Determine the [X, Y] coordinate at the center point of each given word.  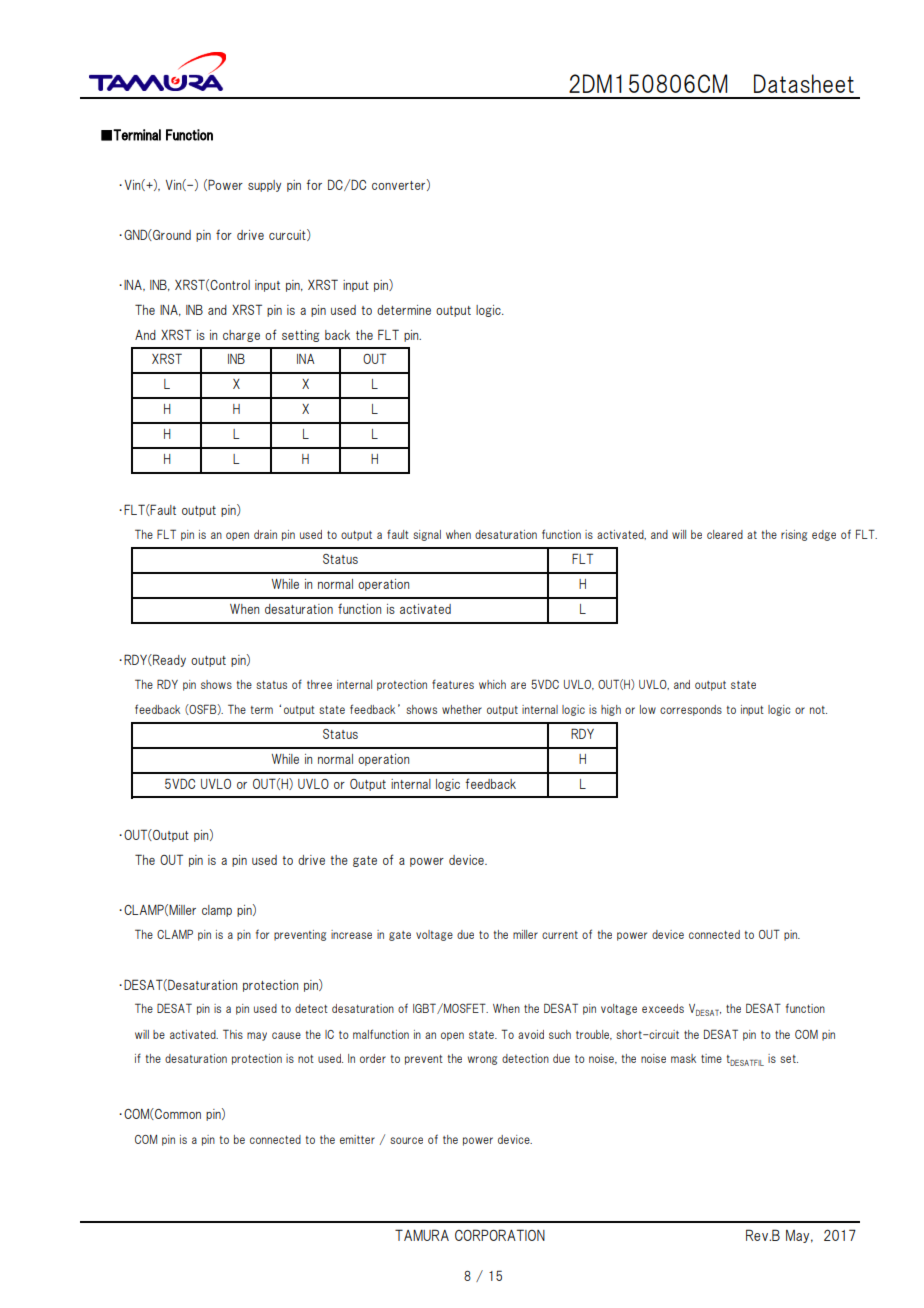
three [319, 684]
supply [264, 186]
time [711, 1058]
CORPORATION [500, 1235]
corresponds [691, 710]
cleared [725, 534]
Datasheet [804, 83]
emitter [357, 1139]
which [492, 684]
